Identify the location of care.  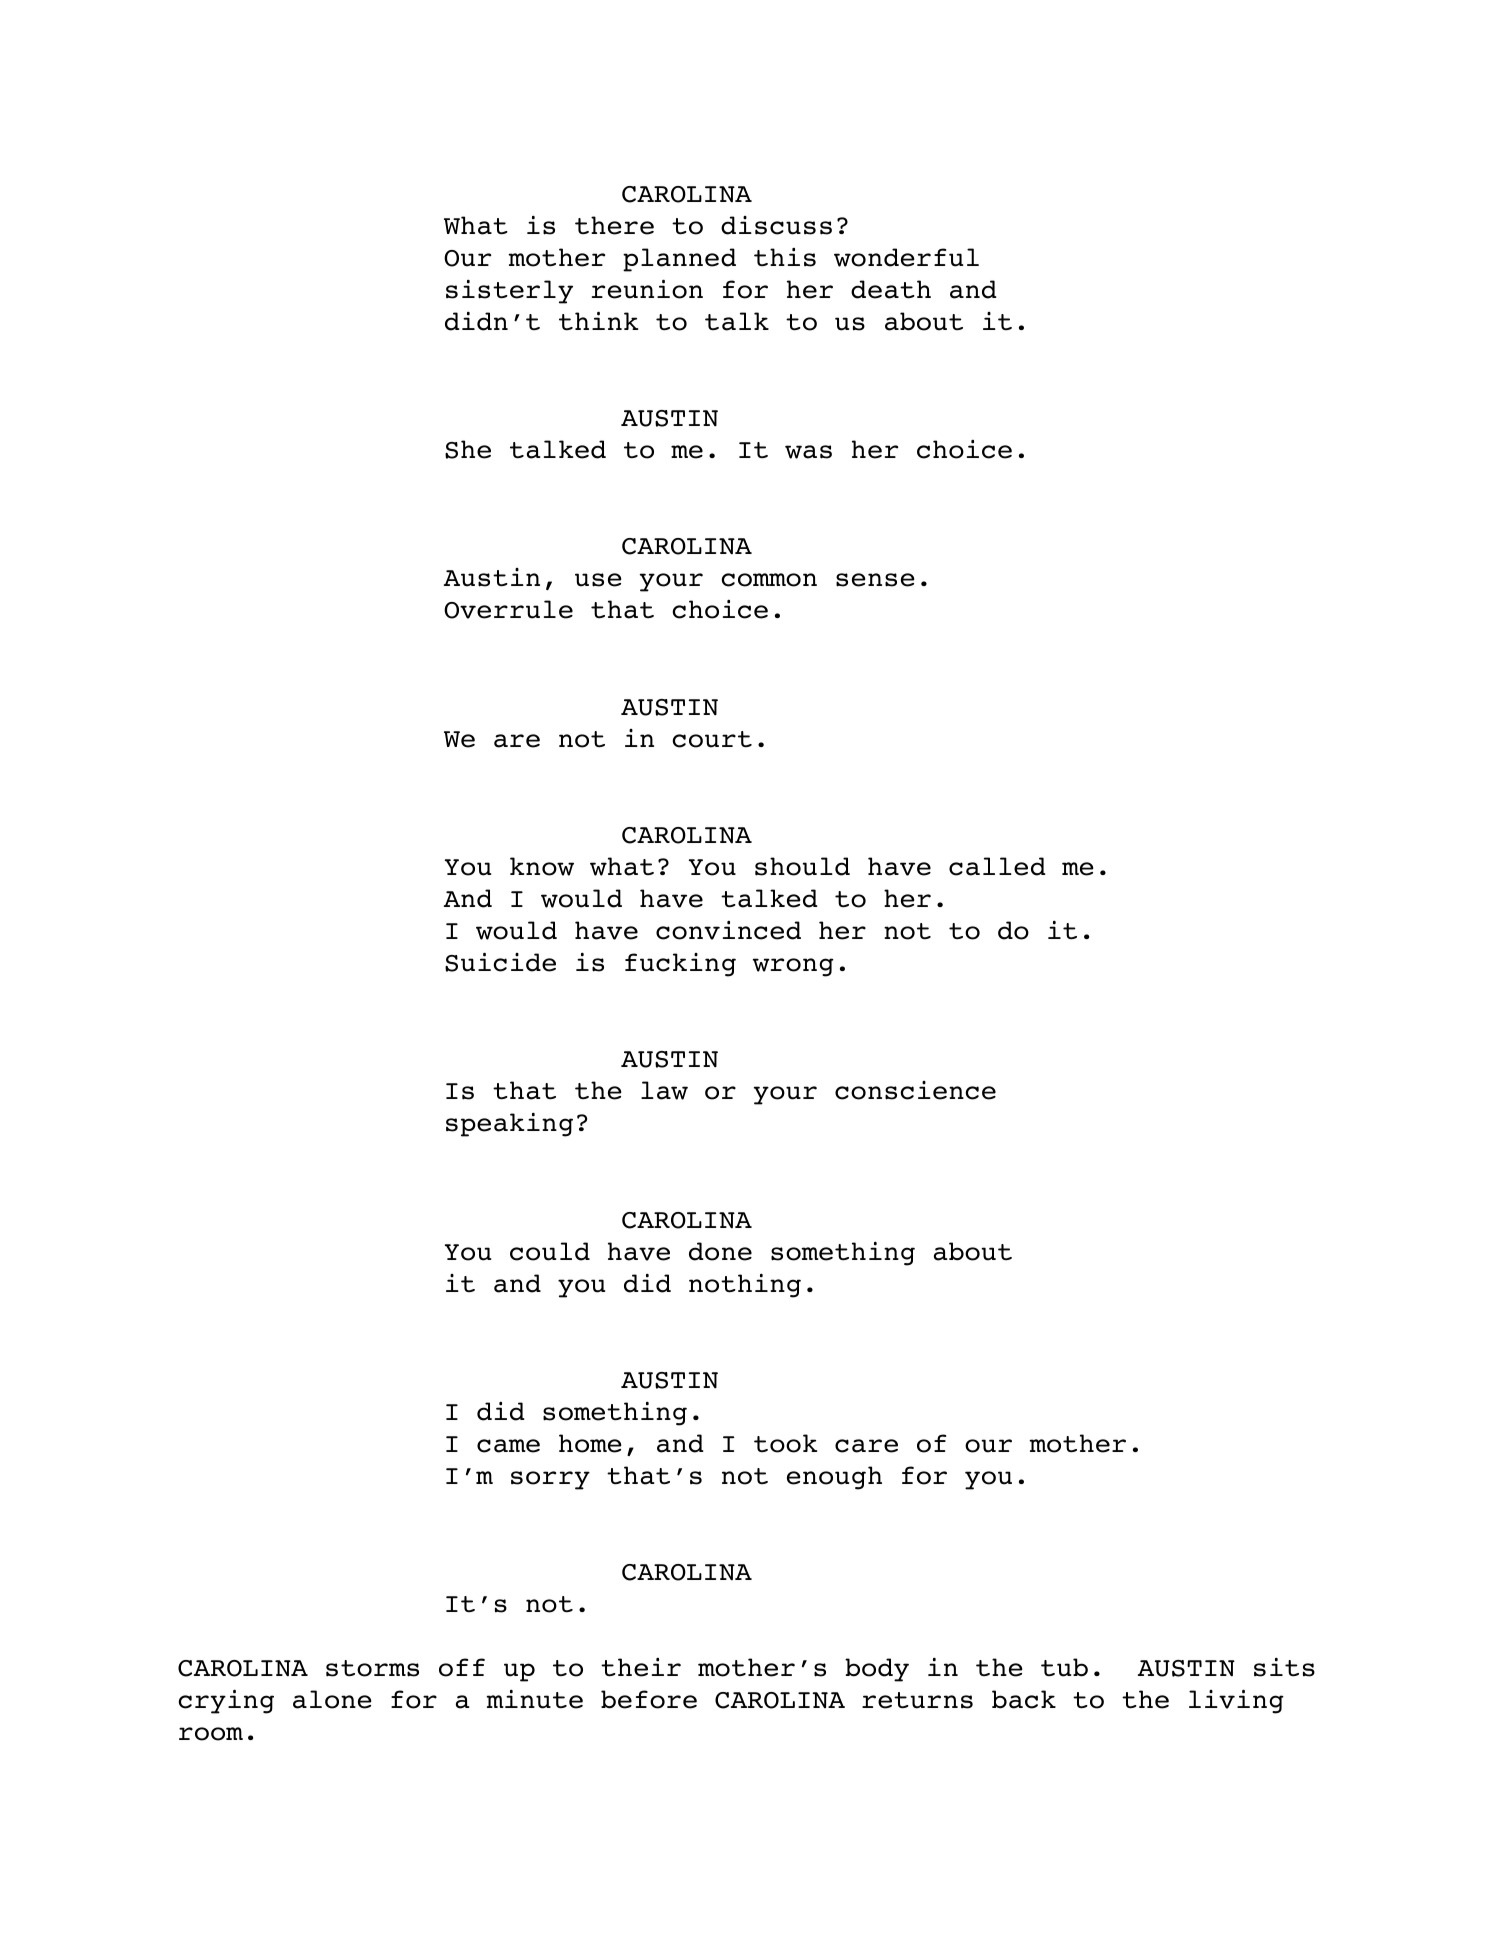
(866, 1446).
